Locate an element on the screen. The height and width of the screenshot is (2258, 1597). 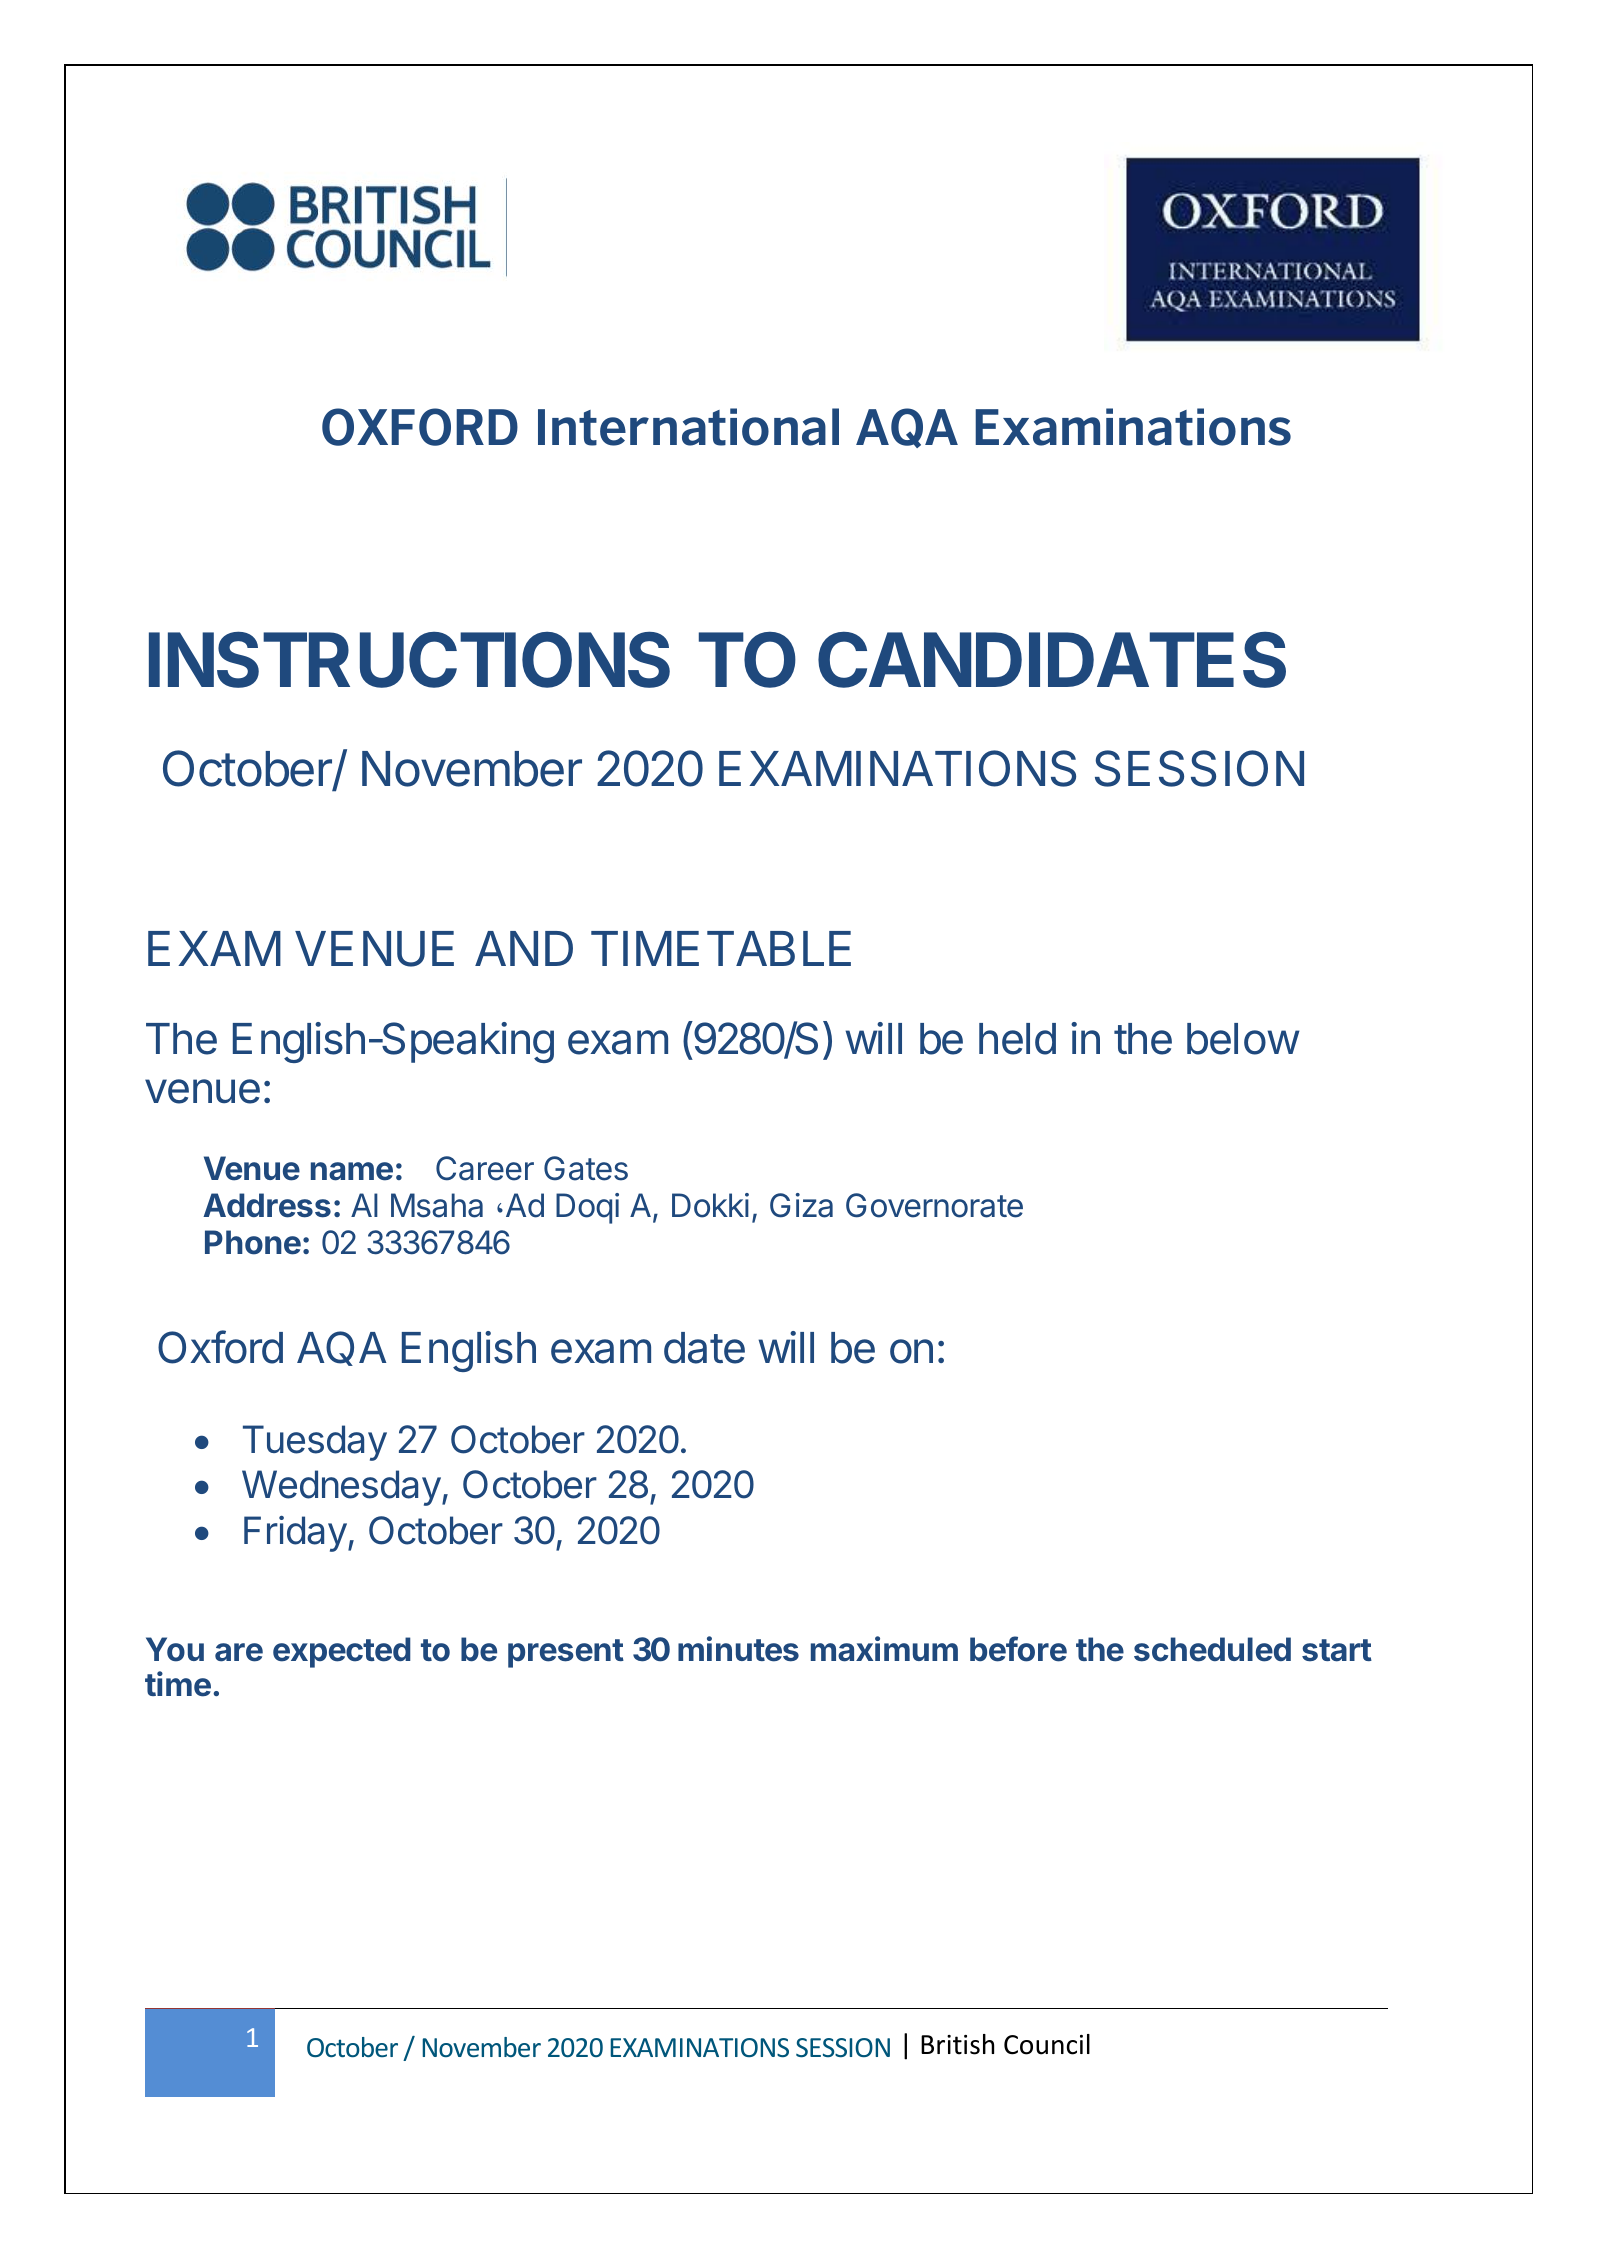
Giza is located at coordinates (801, 1205).
